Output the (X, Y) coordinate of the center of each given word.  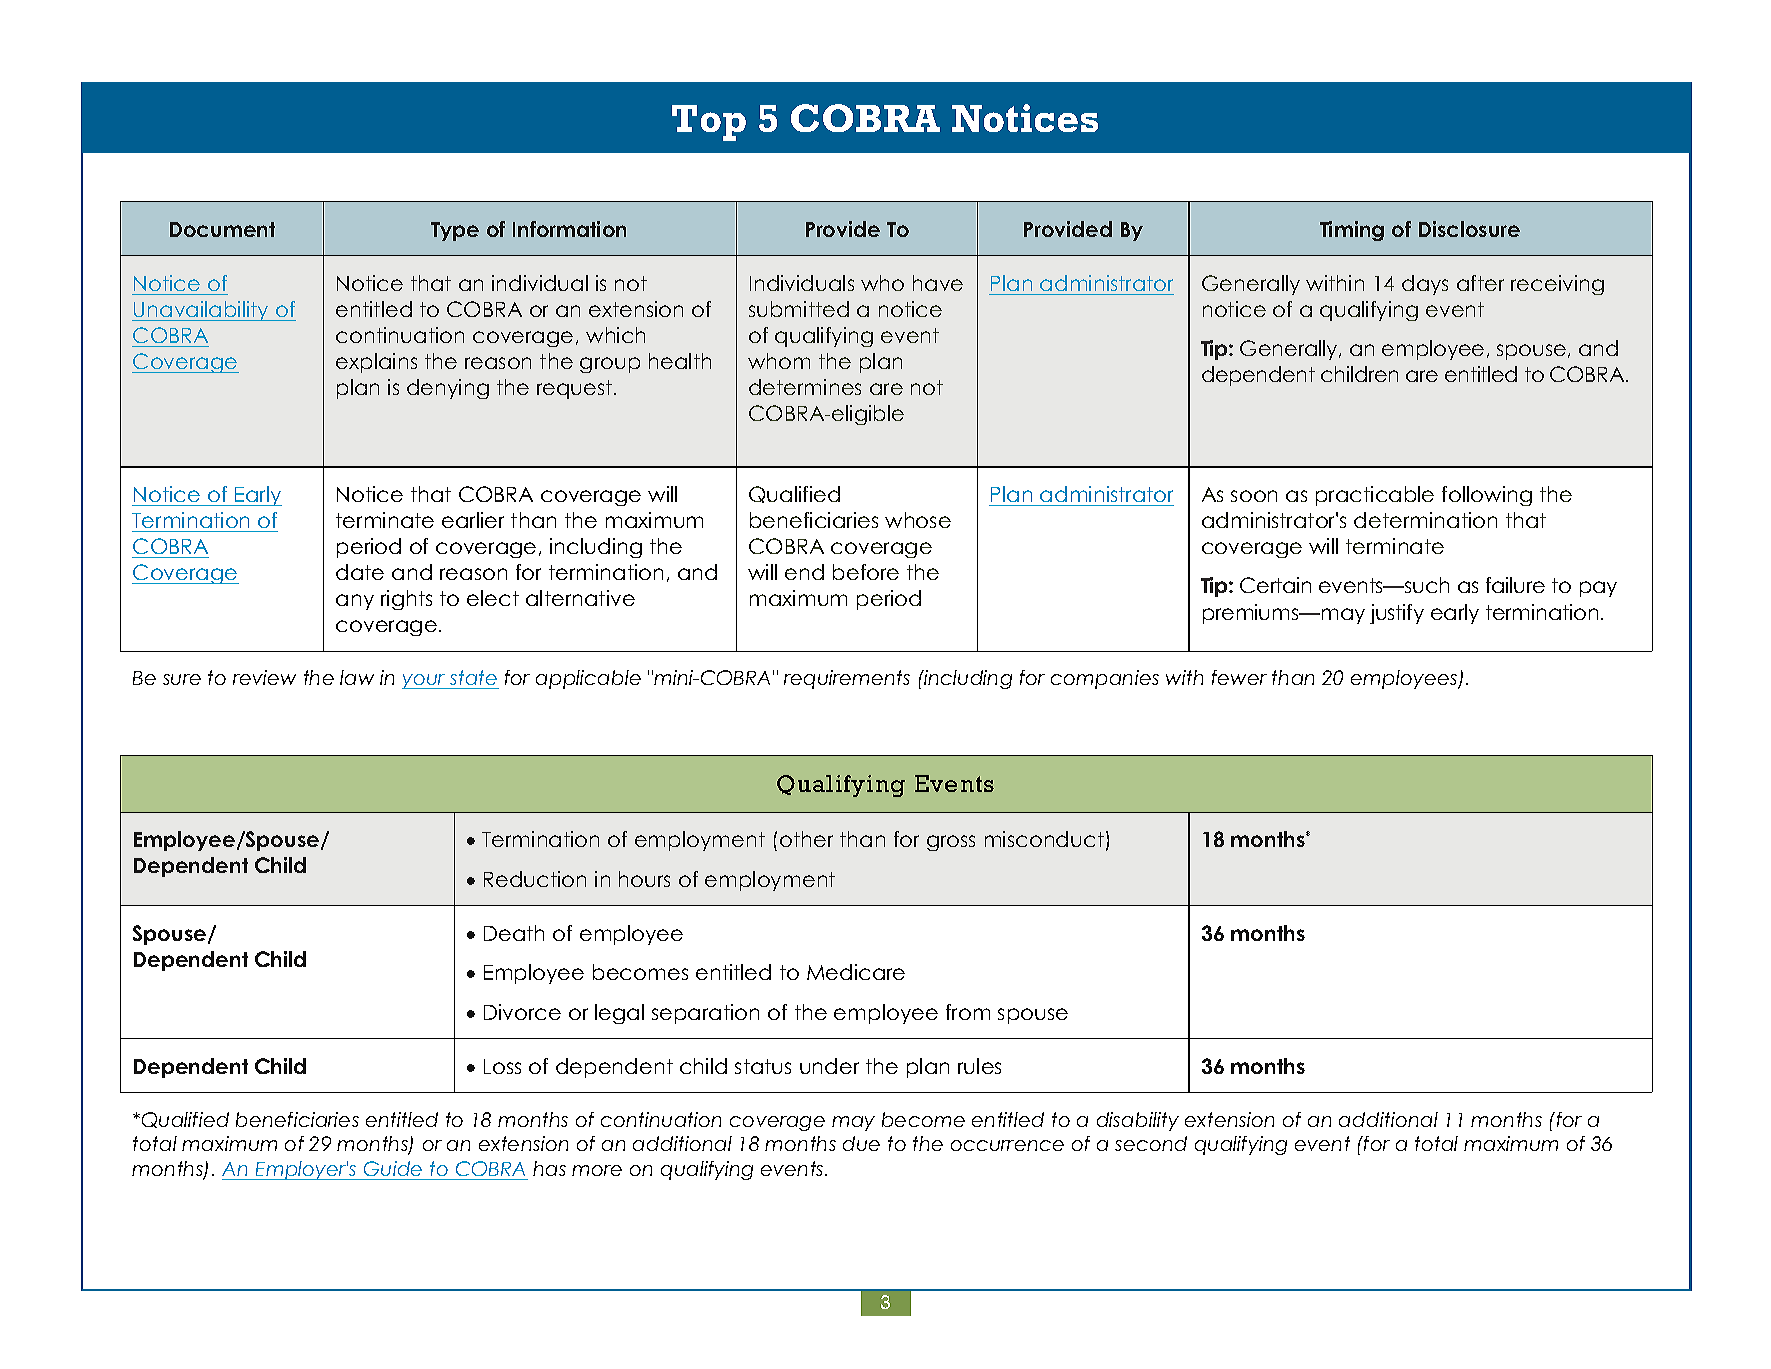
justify (1397, 614)
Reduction (535, 879)
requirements (847, 679)
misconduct (1044, 839)
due (861, 1143)
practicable (1375, 496)
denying (448, 389)
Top (709, 123)
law (357, 677)
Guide (393, 1168)
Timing (1352, 231)
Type (455, 231)
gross (951, 843)
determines (805, 387)
